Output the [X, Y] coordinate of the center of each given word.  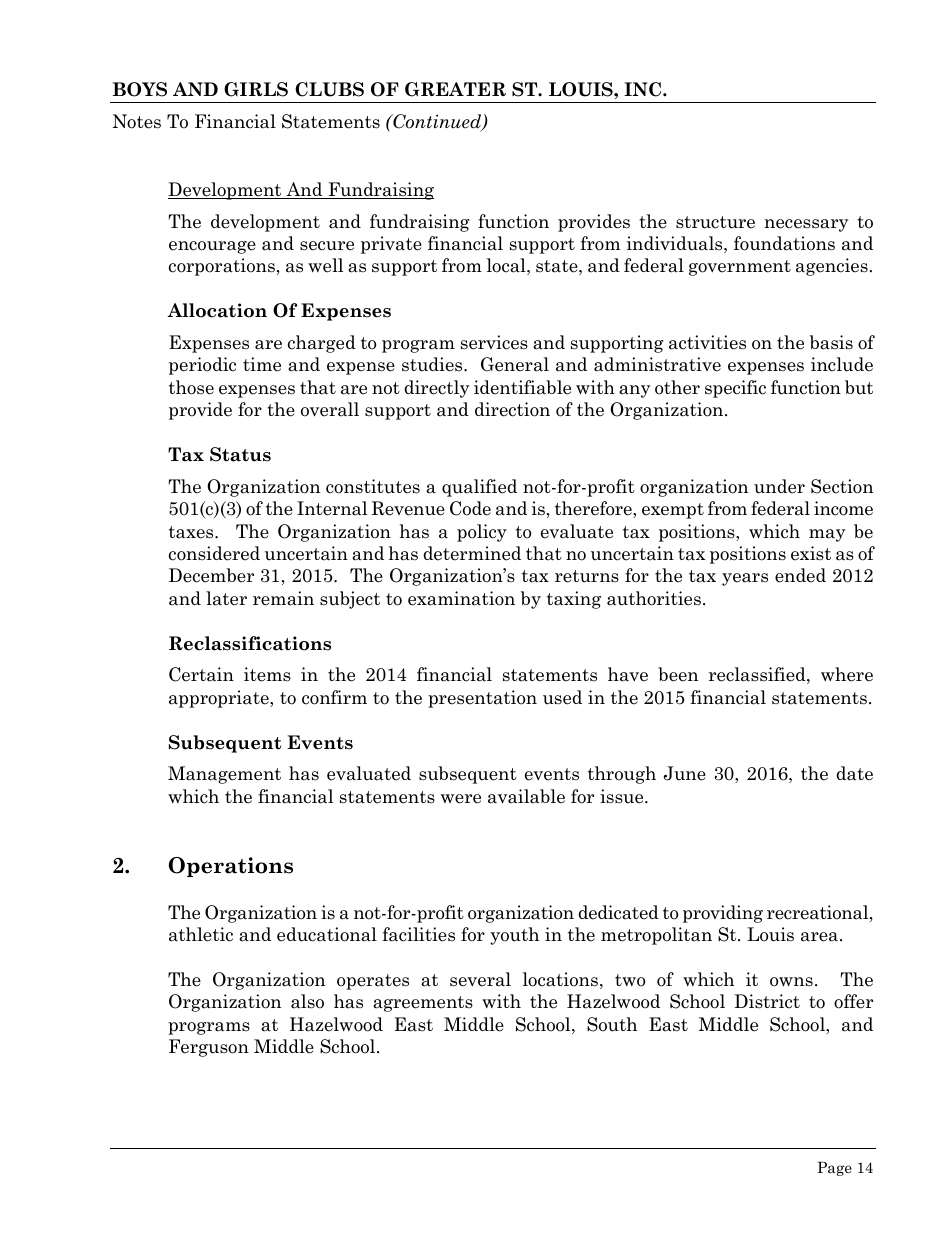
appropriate [220, 699]
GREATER [455, 89]
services [494, 342]
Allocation [217, 310]
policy [482, 533]
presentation [482, 699]
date [854, 773]
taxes [192, 532]
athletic [201, 934]
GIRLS [256, 89]
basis [831, 342]
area [821, 937]
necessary [806, 225]
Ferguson [209, 1048]
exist [811, 553]
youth [514, 936]
